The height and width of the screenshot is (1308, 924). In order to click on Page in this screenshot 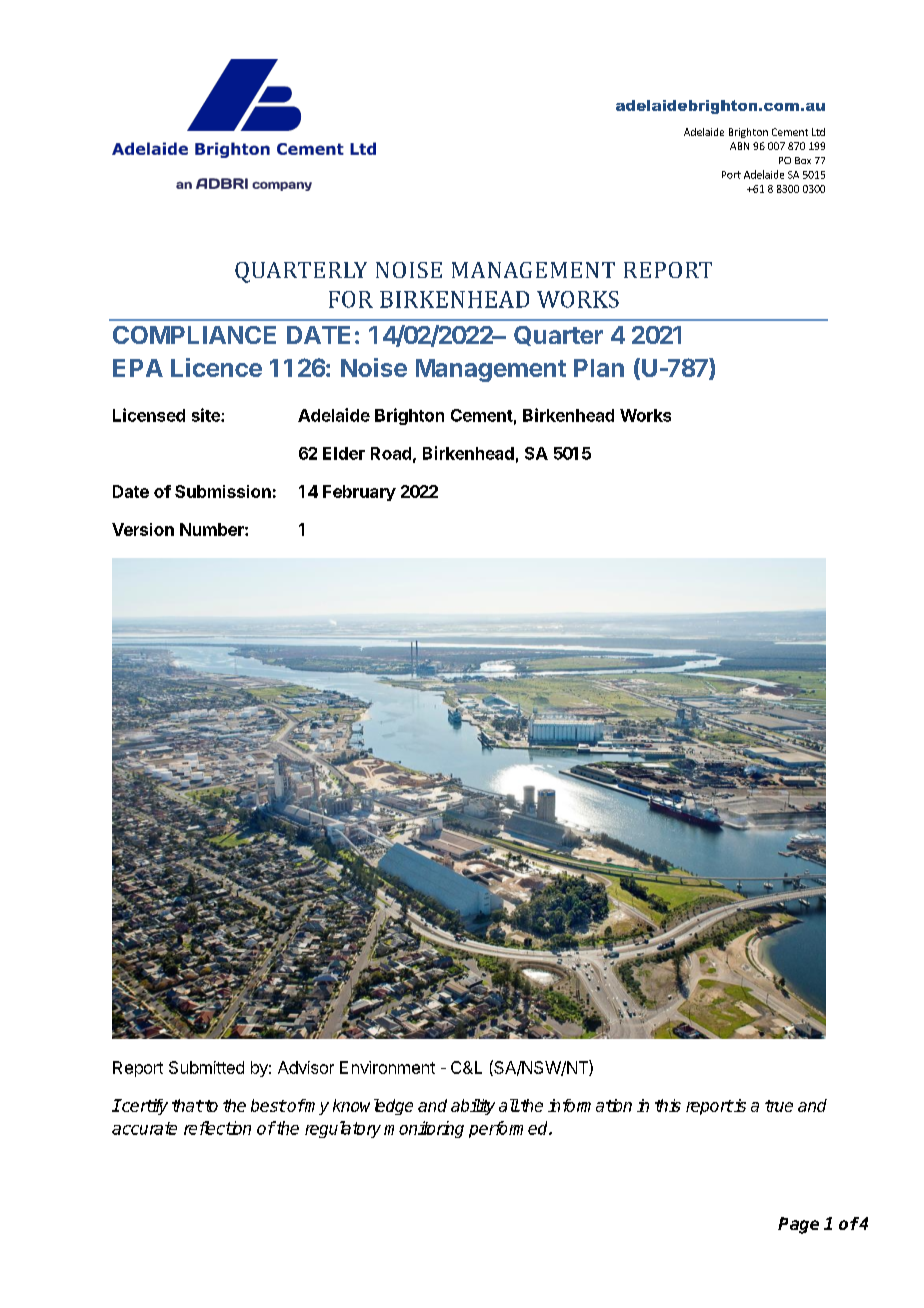, I will do `click(798, 1225)`.
